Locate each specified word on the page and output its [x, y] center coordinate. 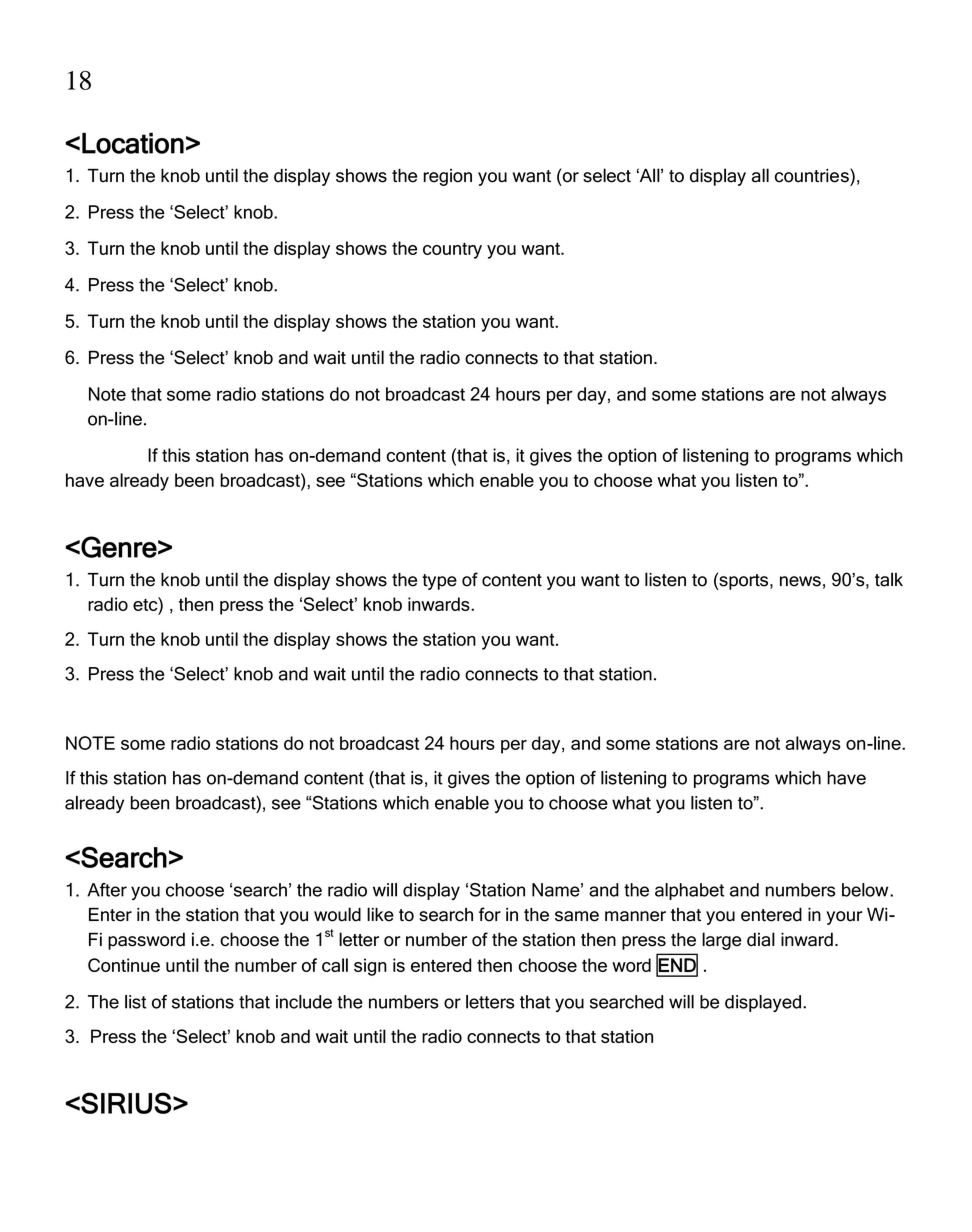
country [452, 250]
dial [761, 939]
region [447, 177]
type [439, 582]
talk [889, 579]
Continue [124, 965]
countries [813, 175]
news [800, 581]
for [490, 914]
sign [370, 967]
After [107, 890]
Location [133, 143]
